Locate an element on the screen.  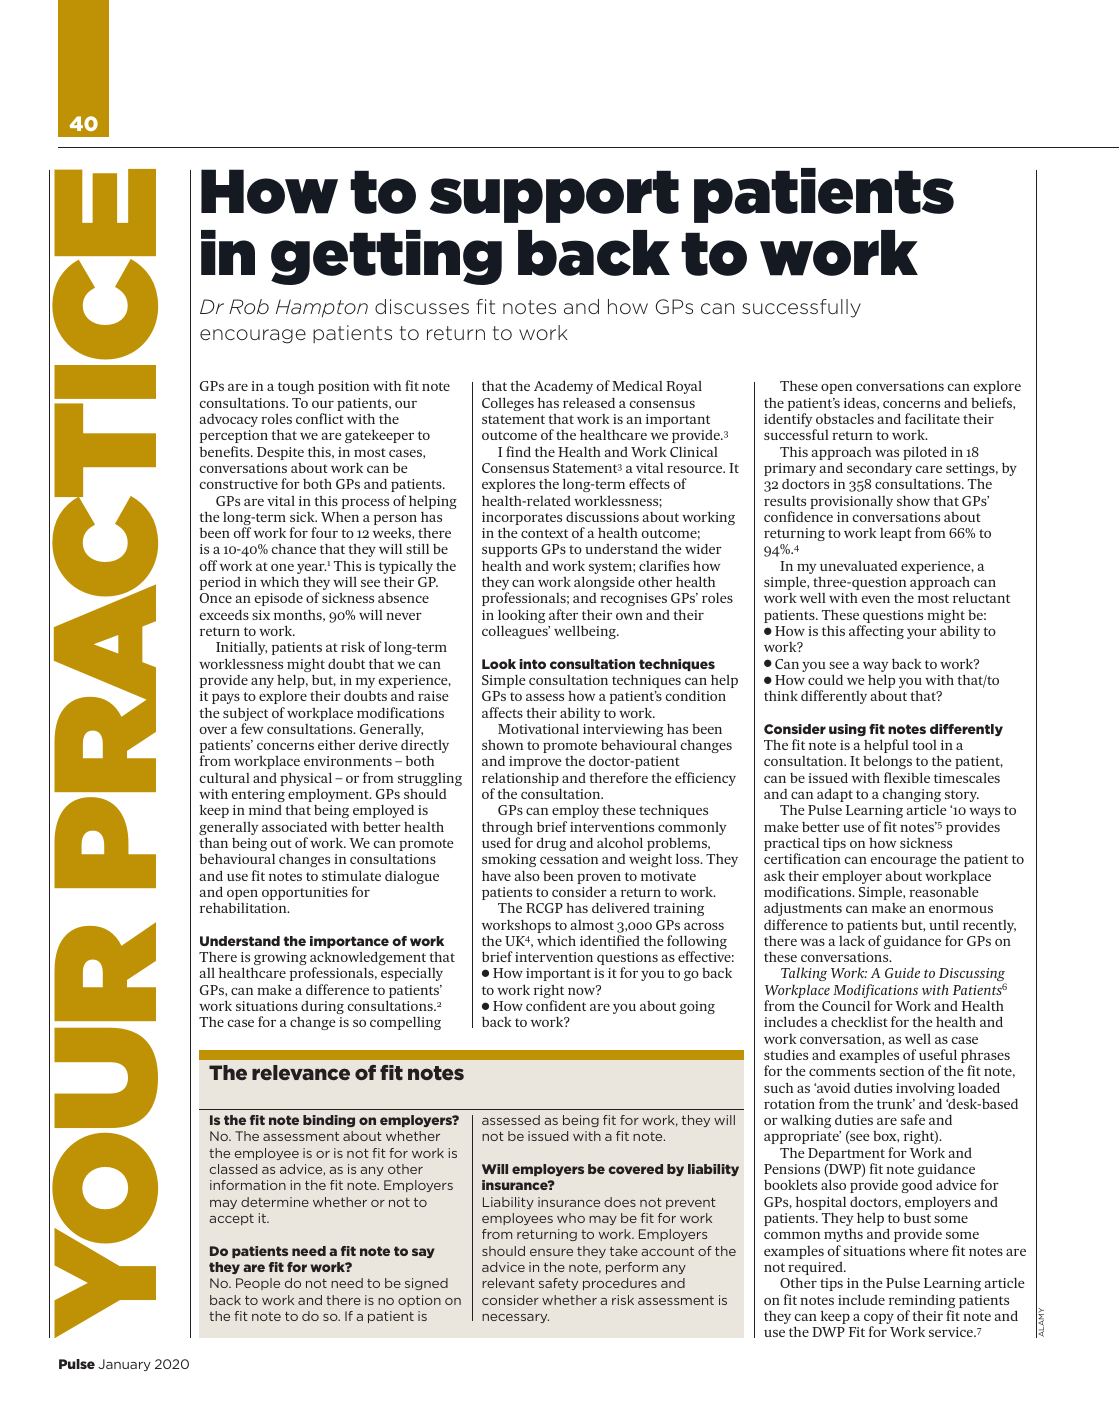
delivered is located at coordinates (621, 908).
